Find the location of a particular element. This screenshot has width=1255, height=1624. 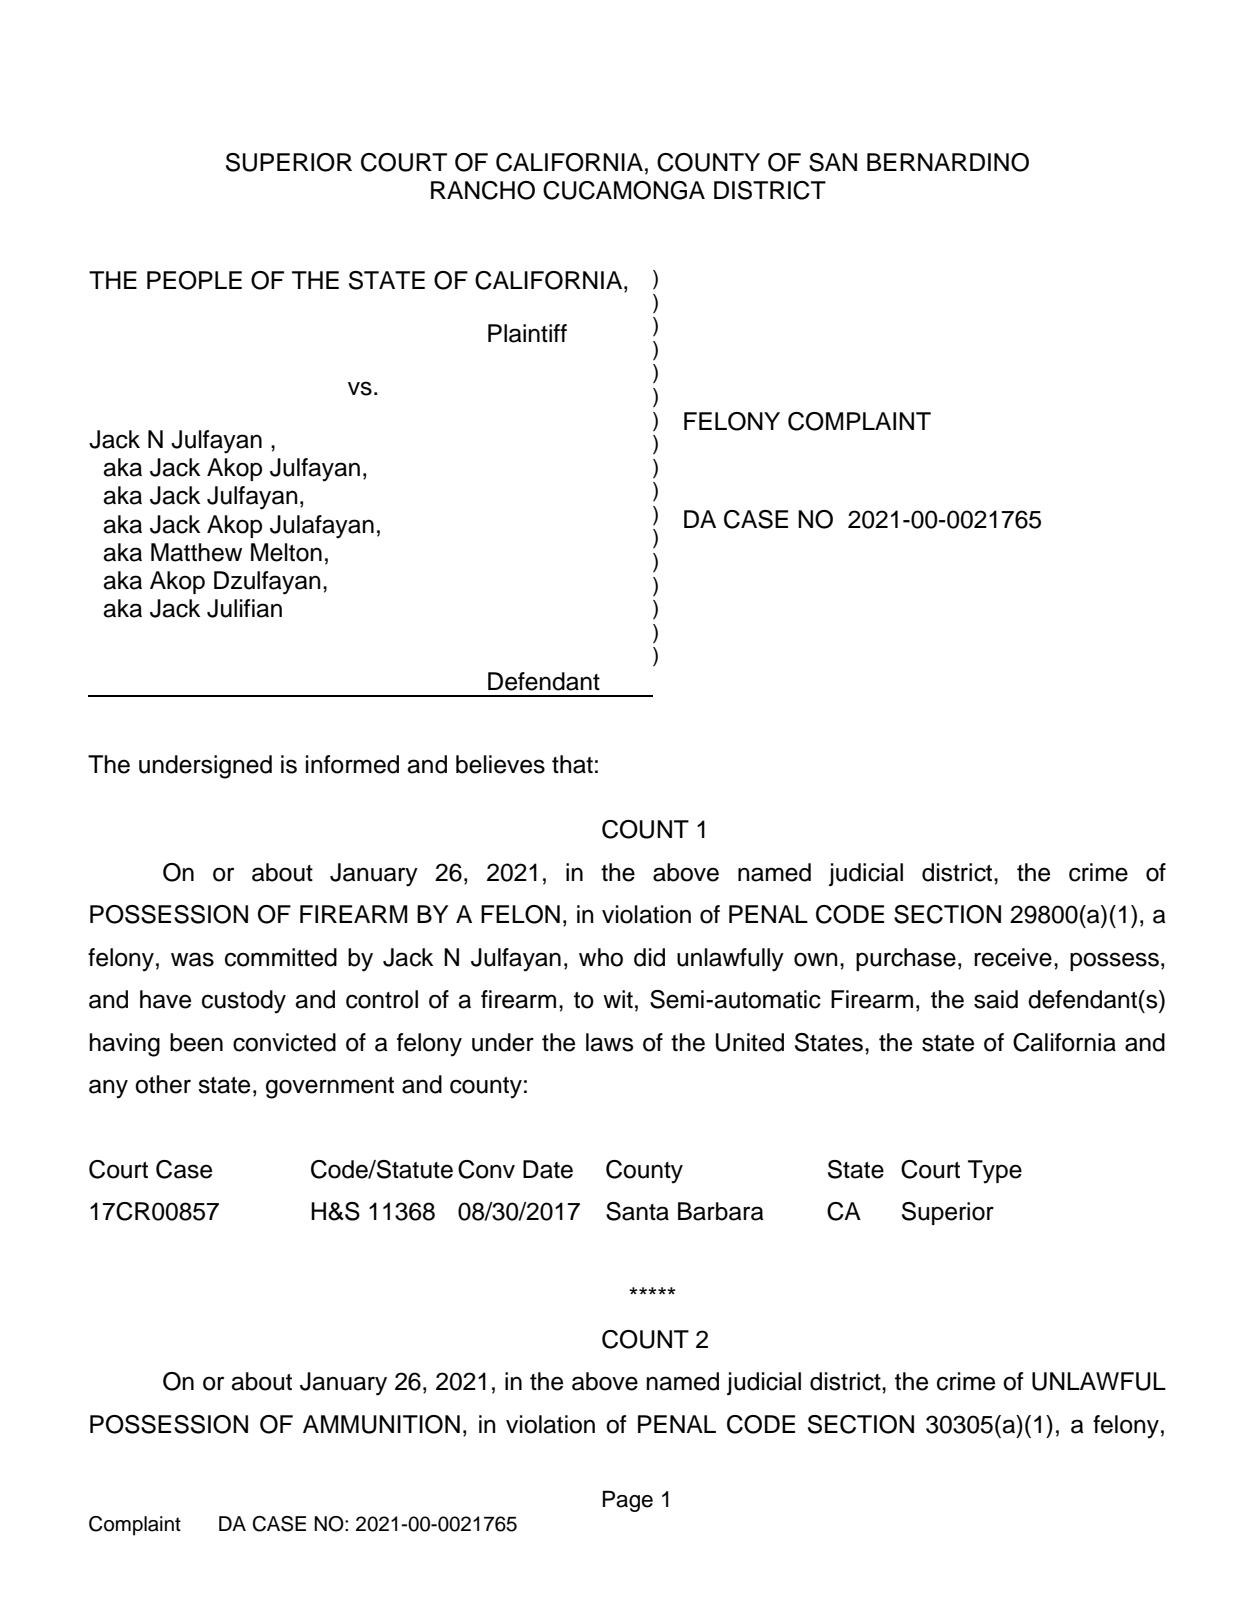

PEOPLE is located at coordinates (194, 280).
